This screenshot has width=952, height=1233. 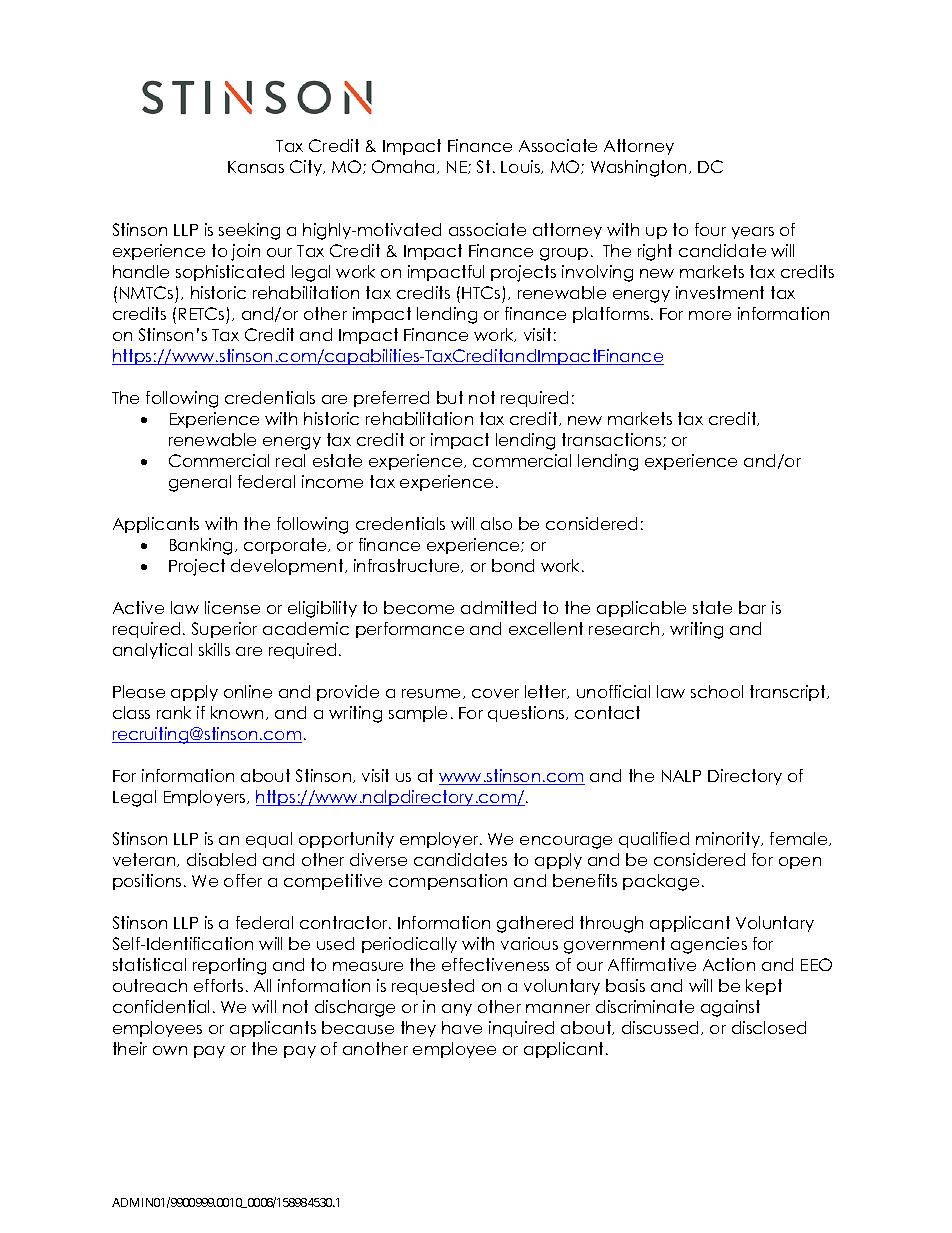 What do you see at coordinates (710, 229) in the screenshot?
I see `four` at bounding box center [710, 229].
